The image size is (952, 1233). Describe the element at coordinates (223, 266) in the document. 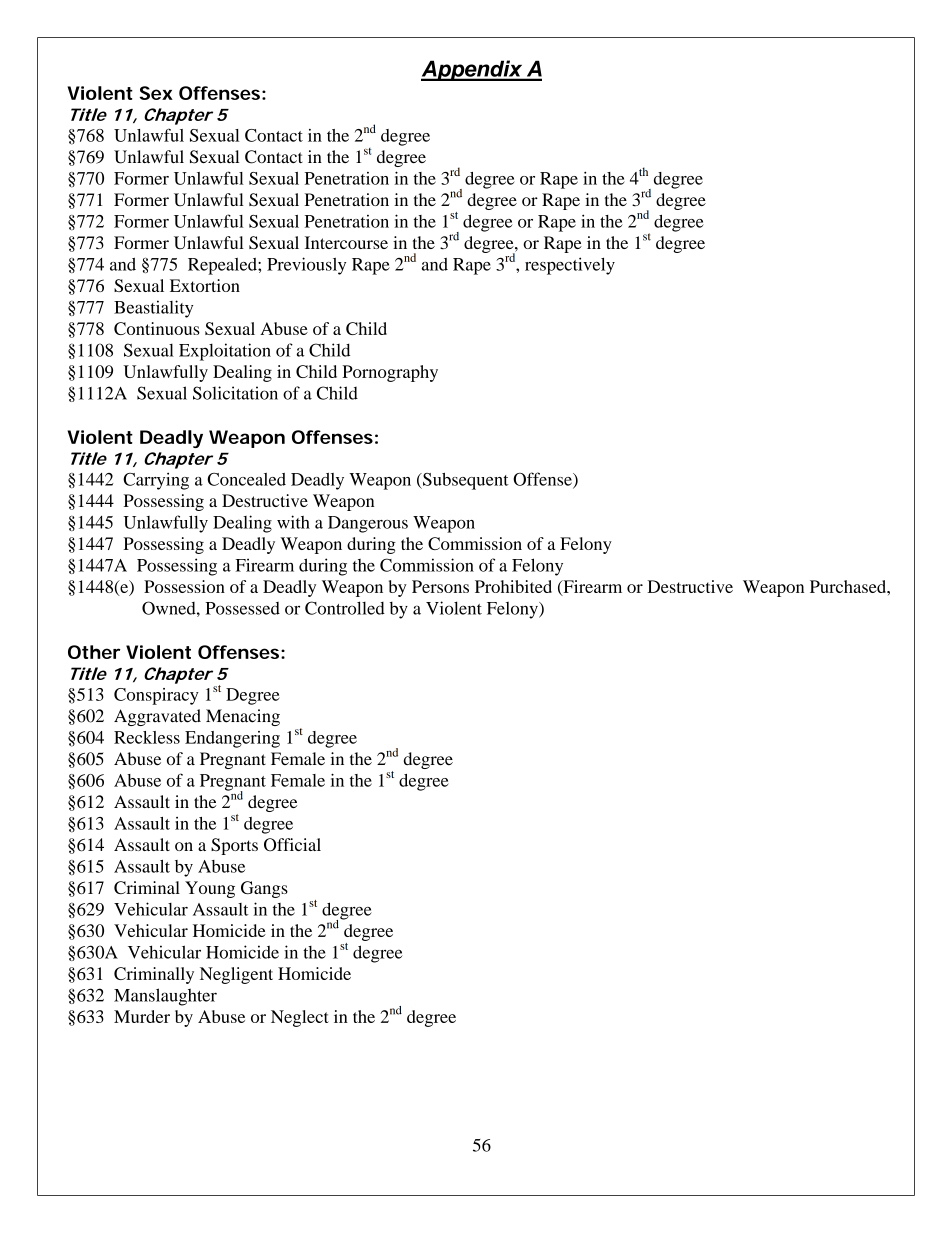

I see `Repealed` at that location.
